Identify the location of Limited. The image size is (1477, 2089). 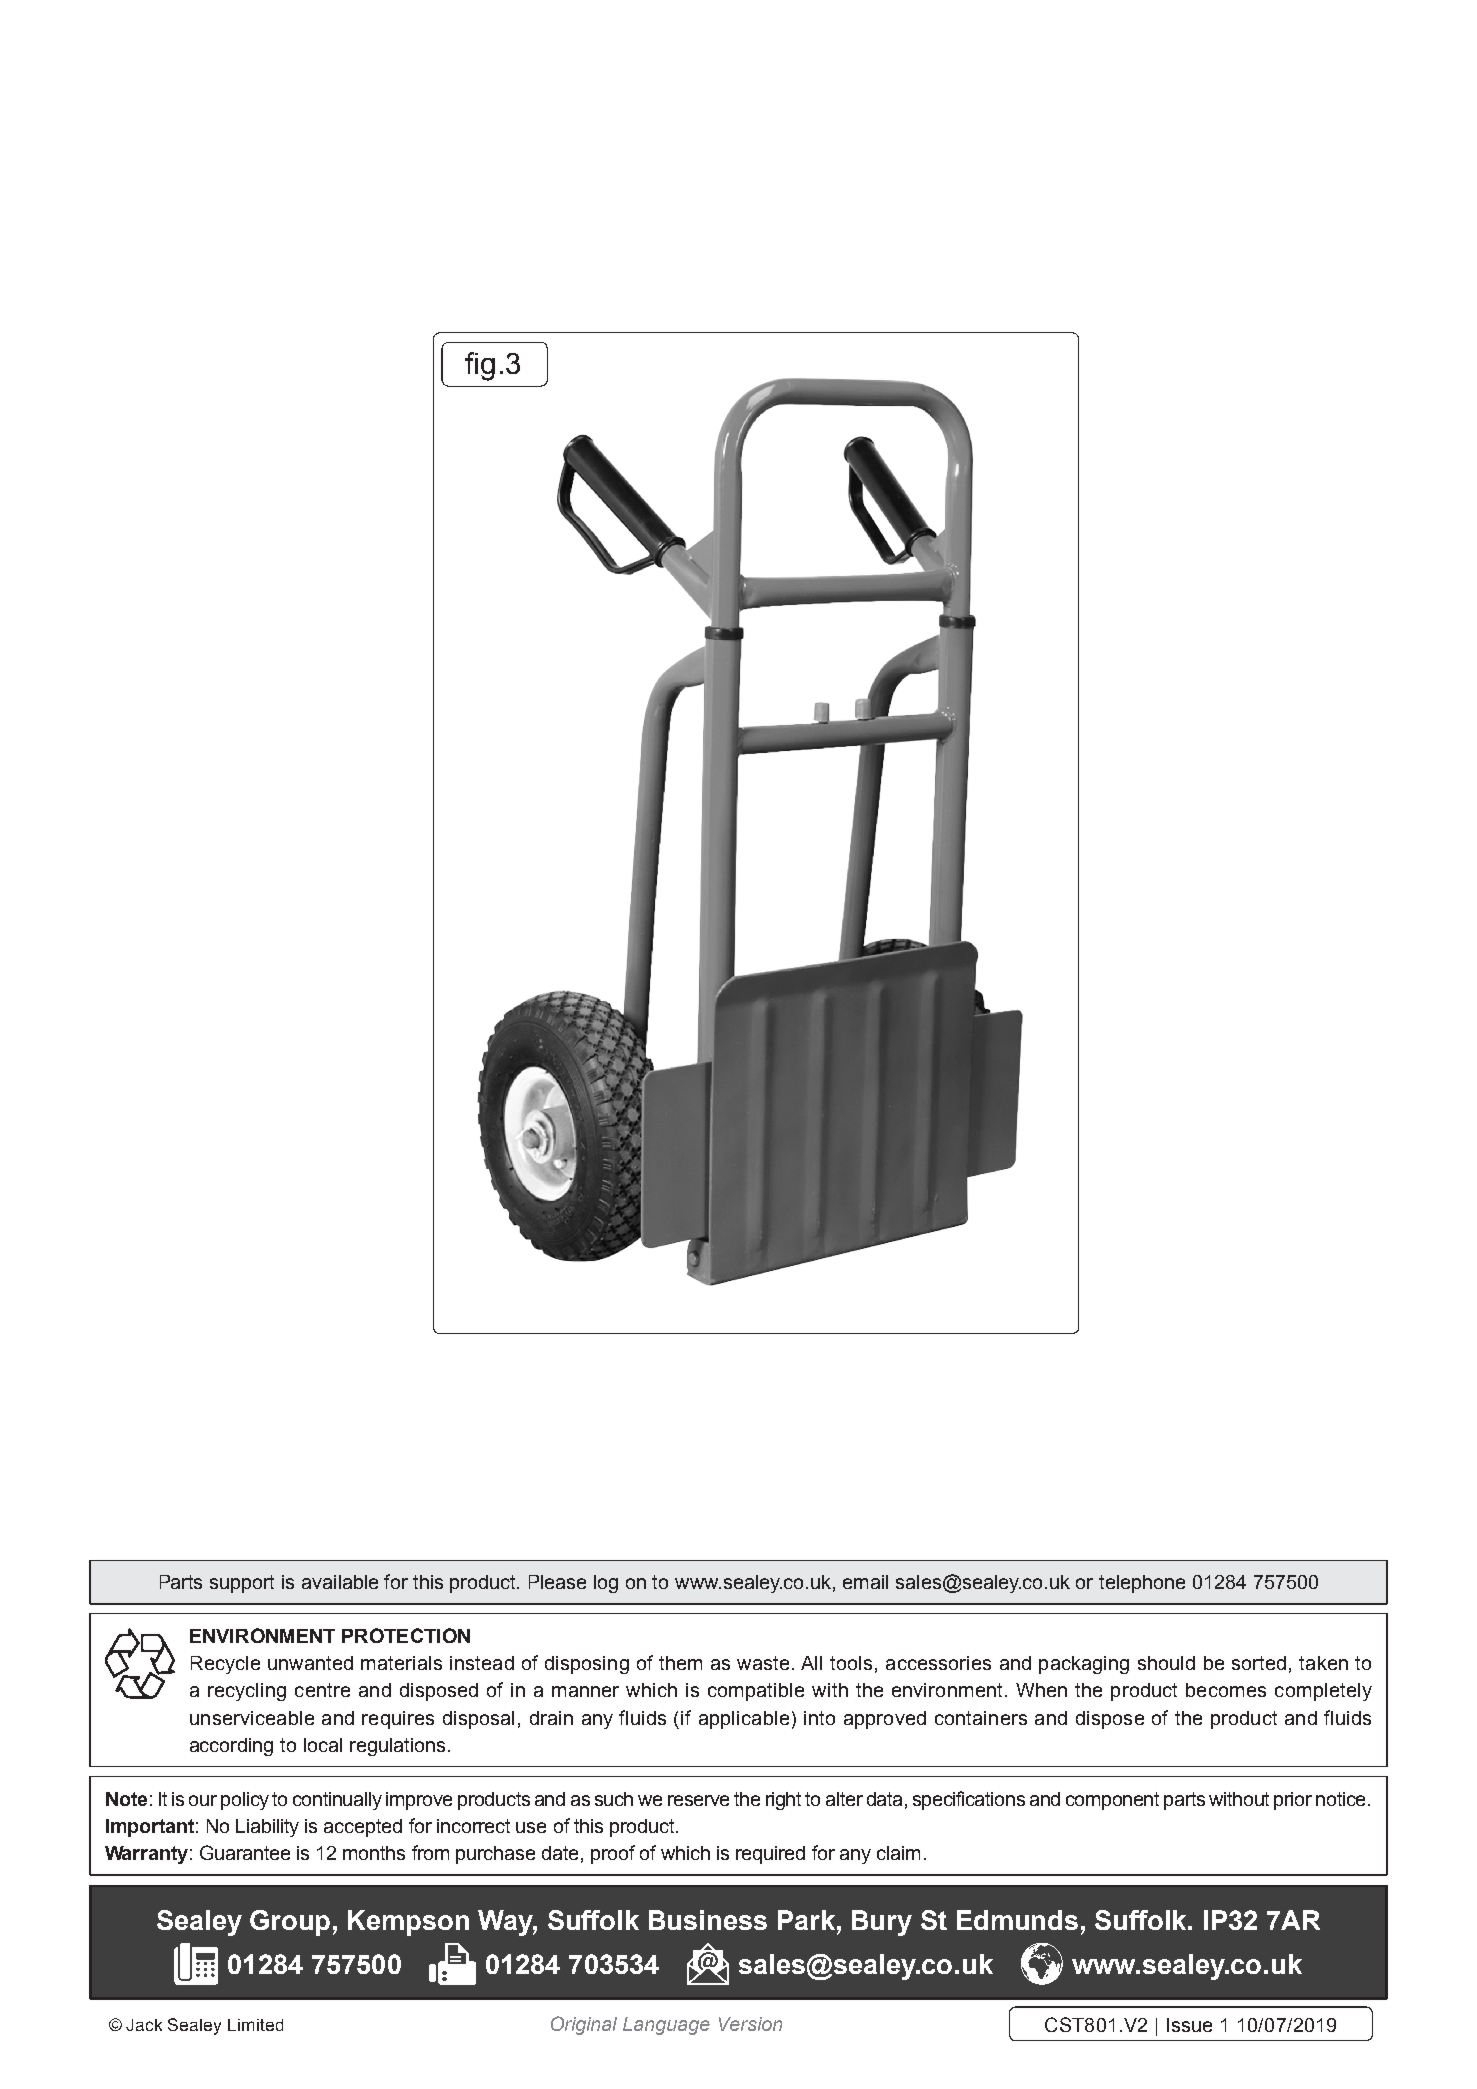
(255, 2025).
